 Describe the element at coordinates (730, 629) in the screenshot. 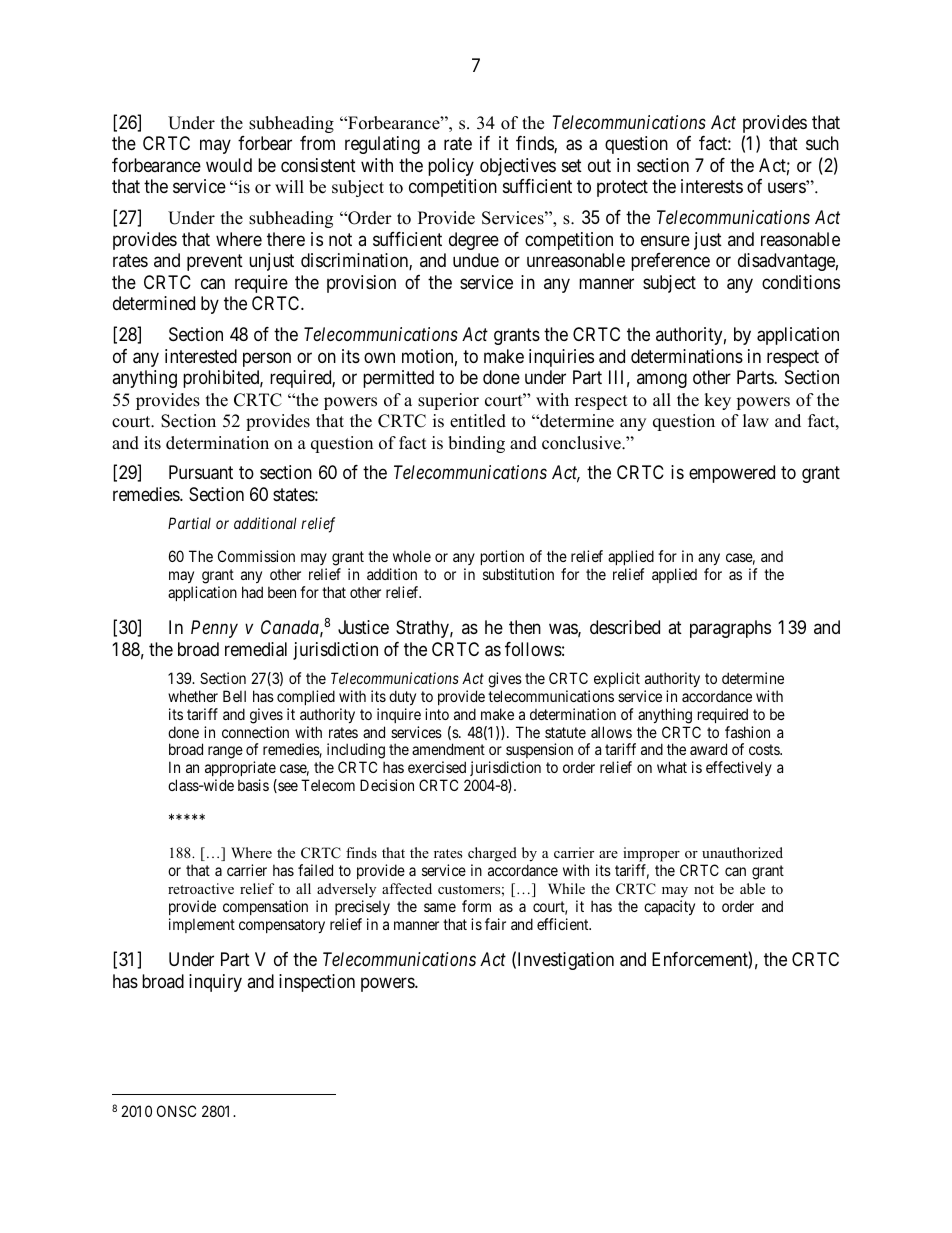

I see `paragraphs` at that location.
